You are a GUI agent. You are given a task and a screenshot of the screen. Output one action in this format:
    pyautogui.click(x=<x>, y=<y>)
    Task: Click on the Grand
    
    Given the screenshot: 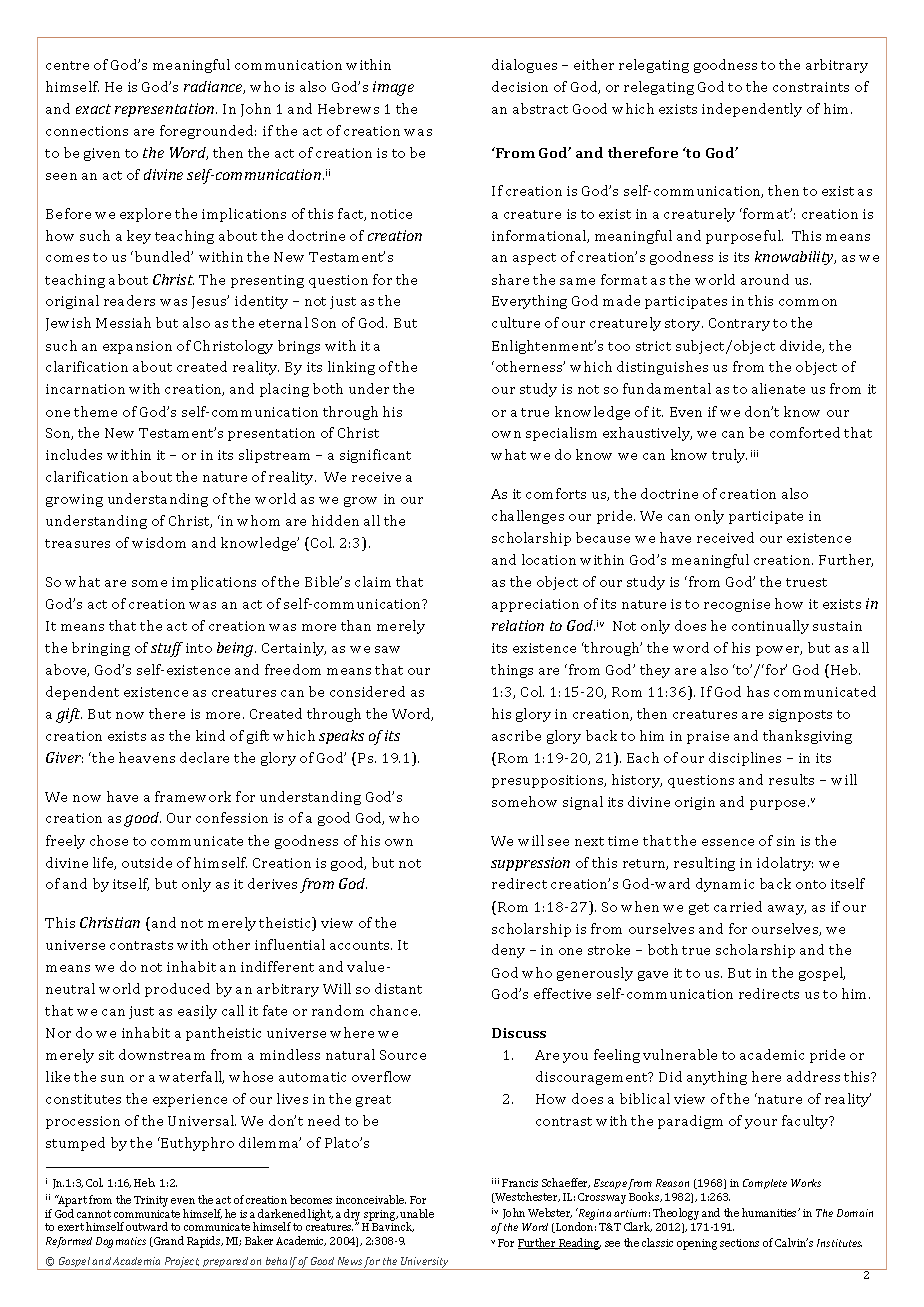 What is the action you would take?
    pyautogui.click(x=168, y=1241)
